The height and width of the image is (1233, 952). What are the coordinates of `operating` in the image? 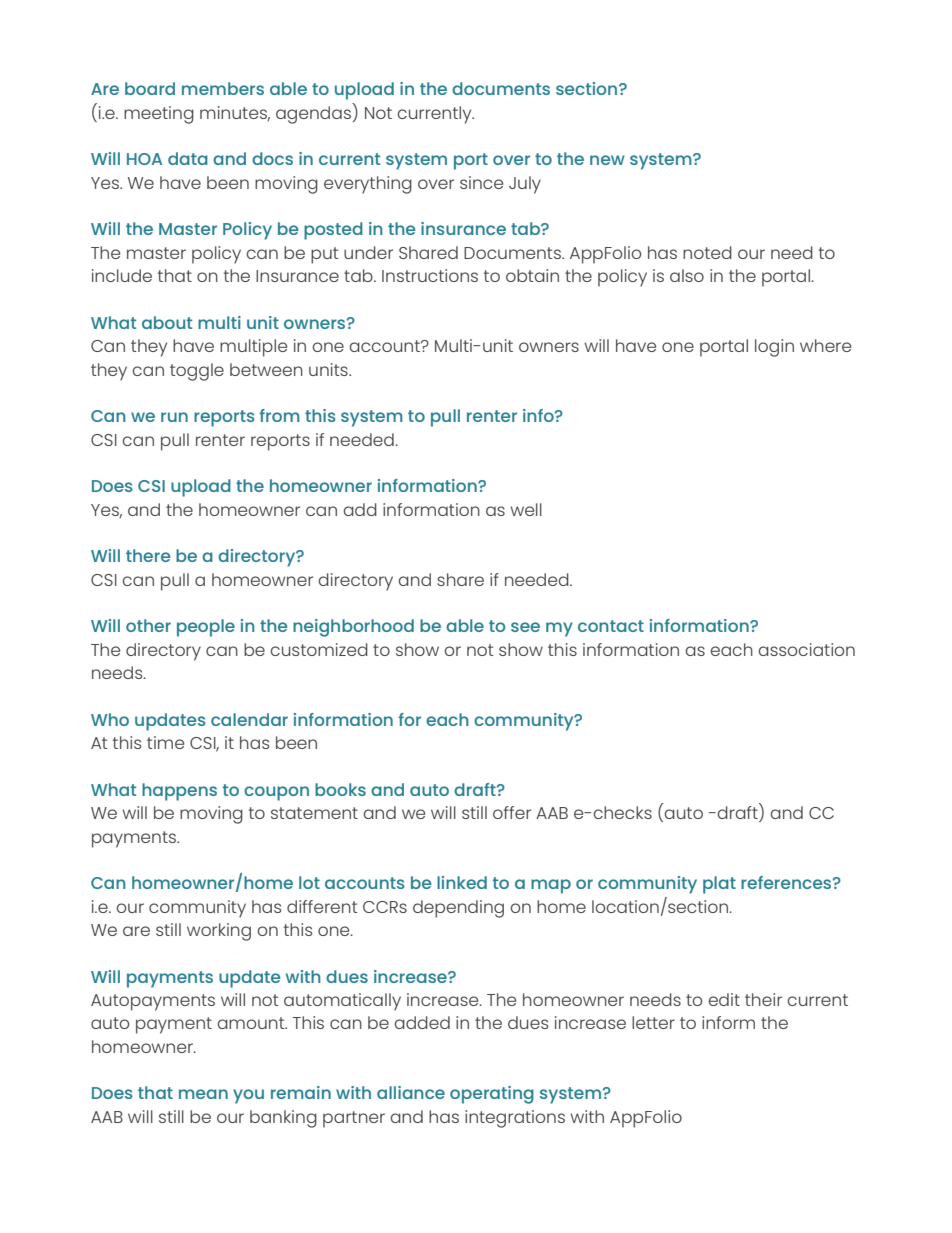 It's located at (492, 1095).
